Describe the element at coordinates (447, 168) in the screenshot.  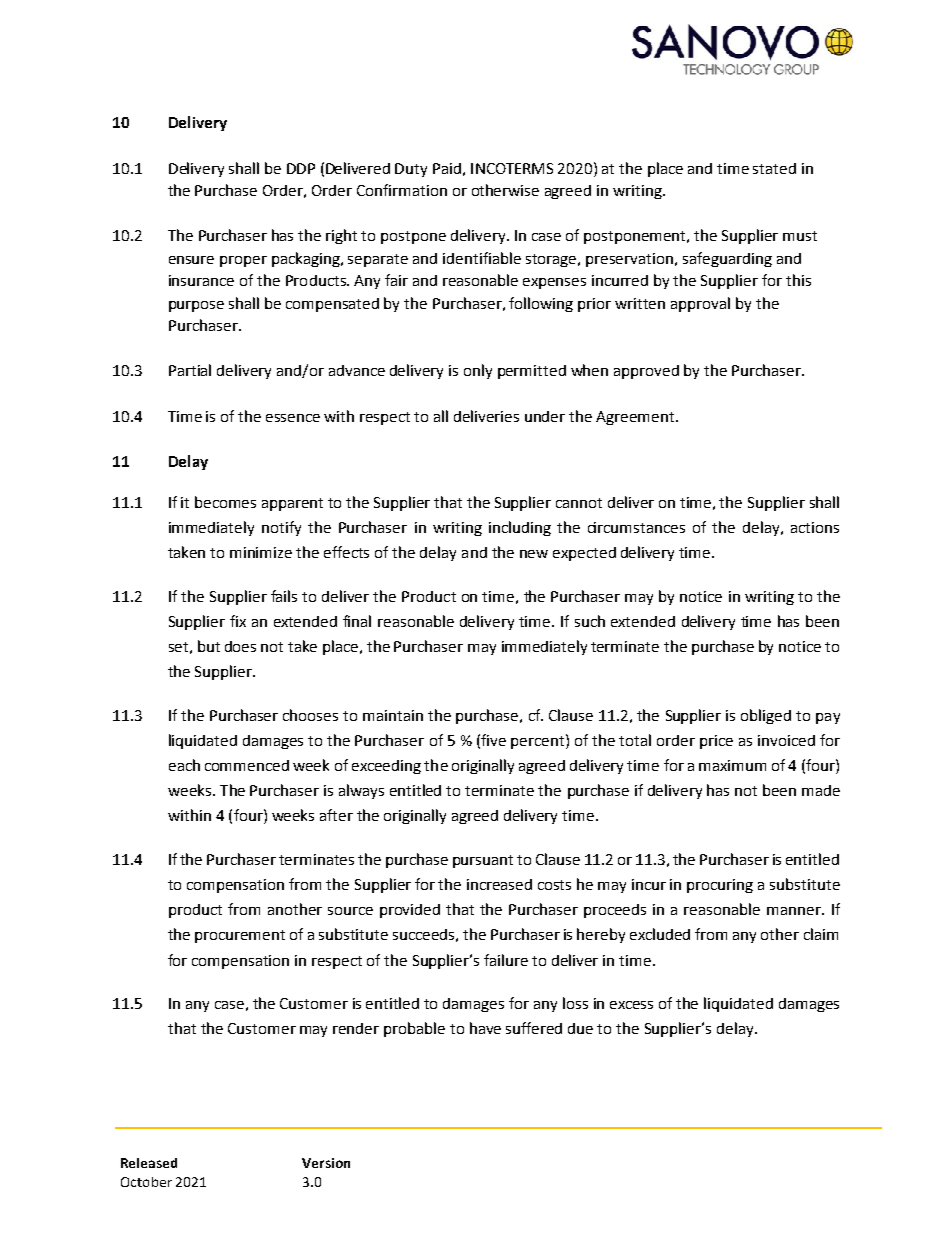
I see `Paid` at that location.
